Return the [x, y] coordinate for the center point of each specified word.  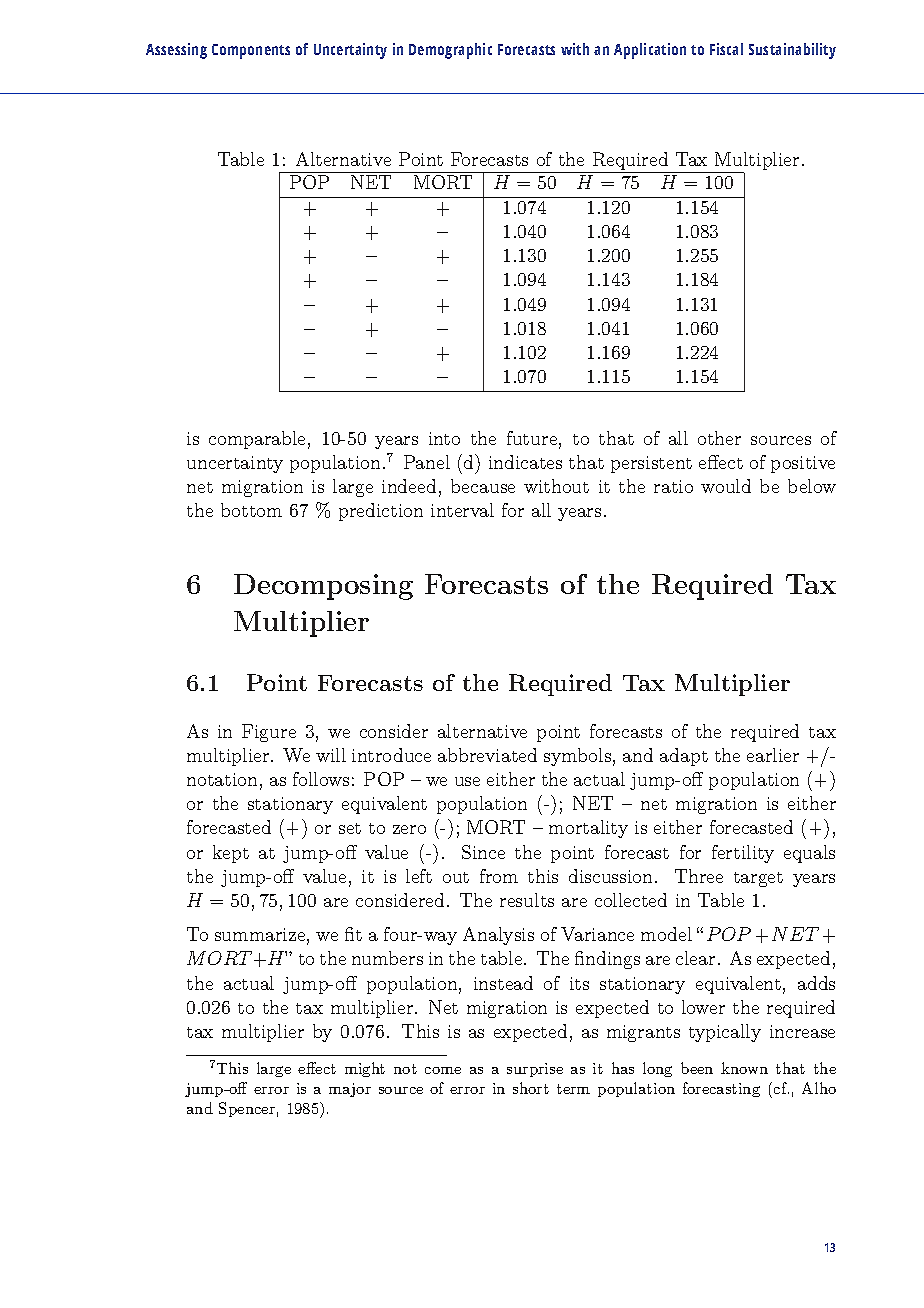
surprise [535, 1070]
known [744, 1068]
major [350, 1090]
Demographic [450, 51]
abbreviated [487, 755]
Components [251, 51]
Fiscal [726, 49]
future [533, 439]
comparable [257, 440]
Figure [269, 733]
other [719, 438]
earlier [773, 755]
